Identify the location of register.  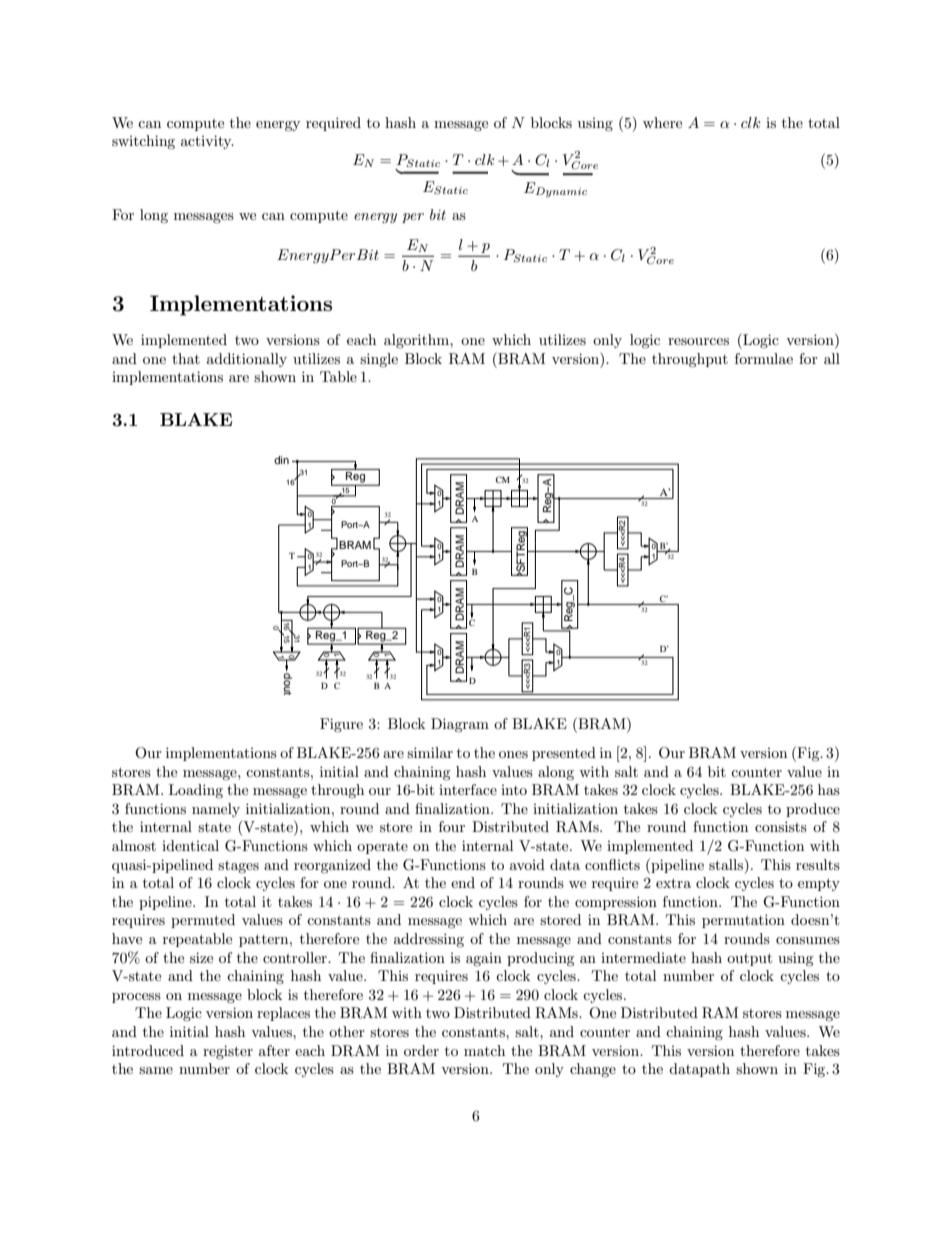
(228, 1052).
